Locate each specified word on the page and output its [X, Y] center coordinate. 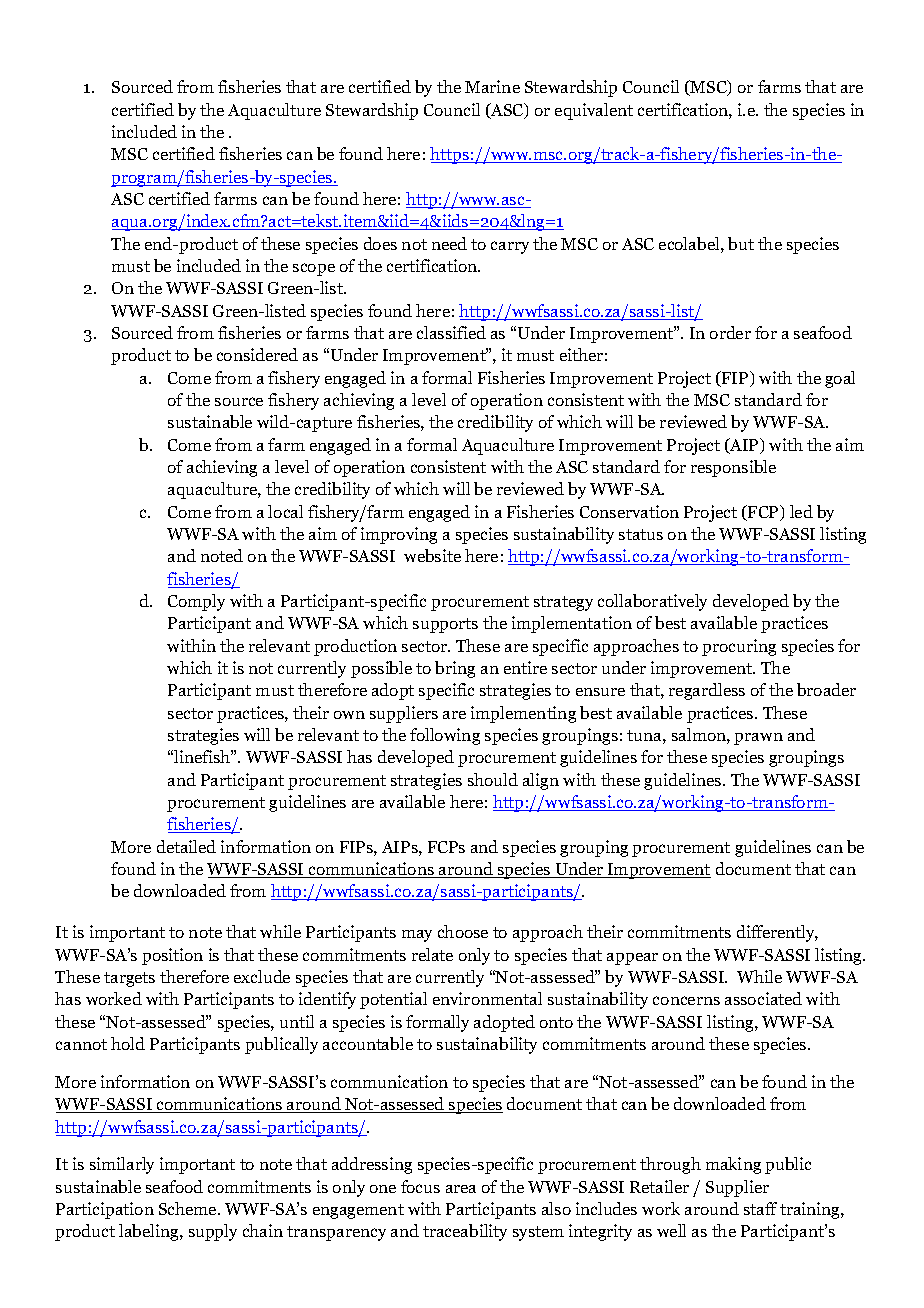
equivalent [594, 111]
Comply [196, 602]
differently [777, 933]
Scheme [189, 1208]
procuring [739, 647]
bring [455, 669]
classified [451, 332]
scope [314, 269]
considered [257, 354]
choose [463, 931]
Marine [492, 86]
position [172, 956]
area [461, 1189]
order [730, 332]
